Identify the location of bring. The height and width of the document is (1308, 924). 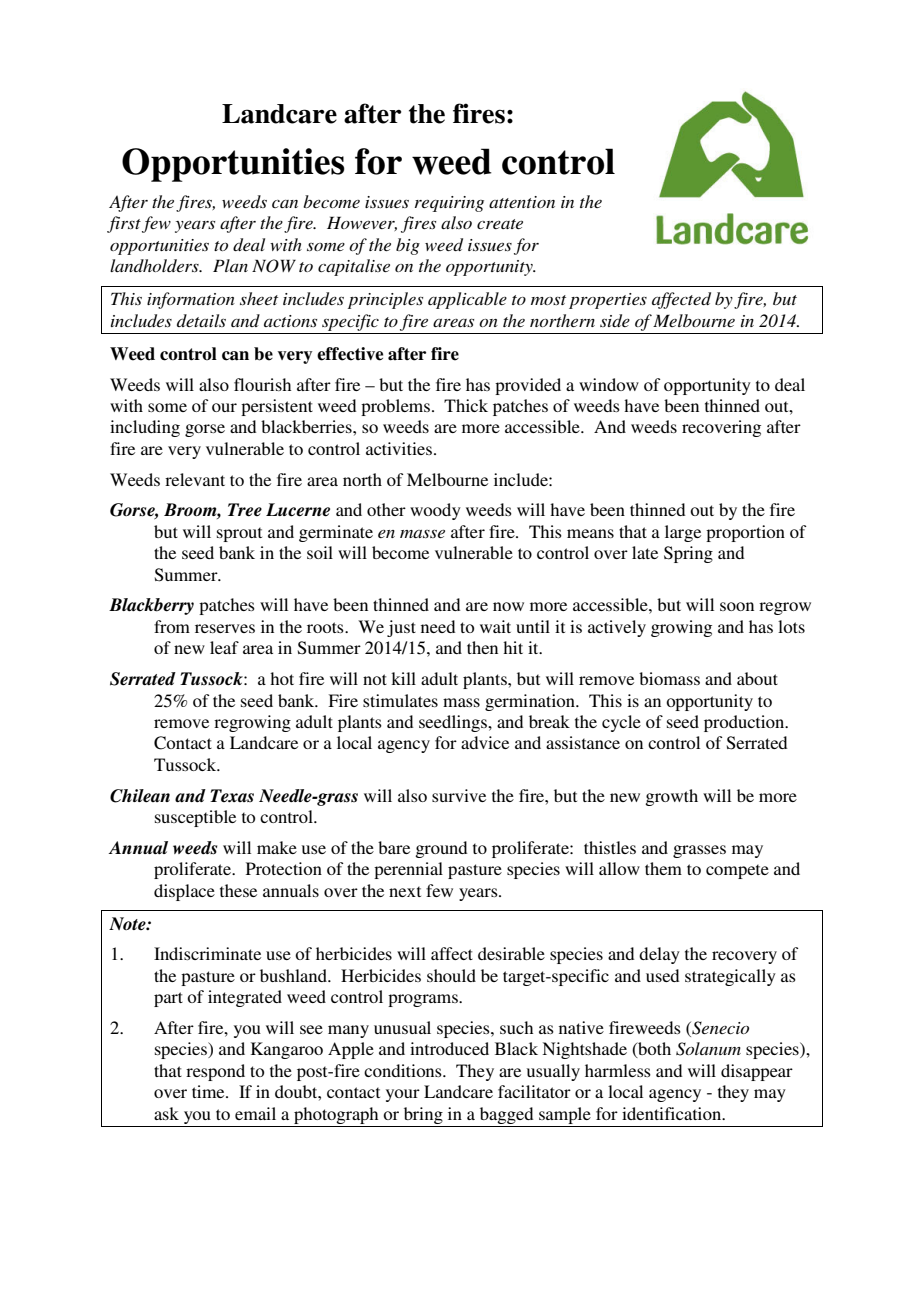
(423, 1115).
